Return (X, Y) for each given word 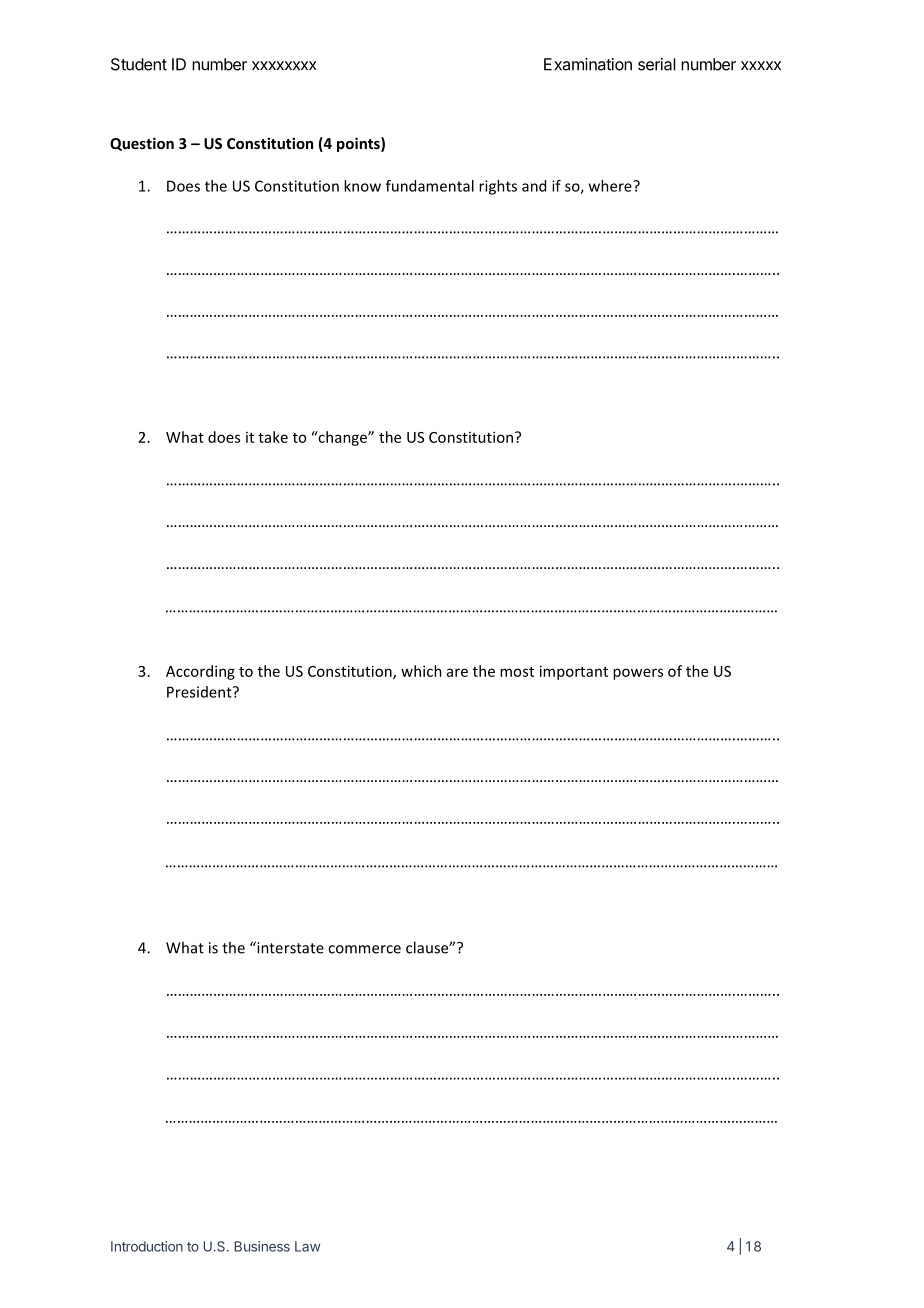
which (421, 671)
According (200, 672)
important (574, 672)
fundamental (430, 186)
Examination (588, 64)
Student (139, 64)
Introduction (147, 1246)
